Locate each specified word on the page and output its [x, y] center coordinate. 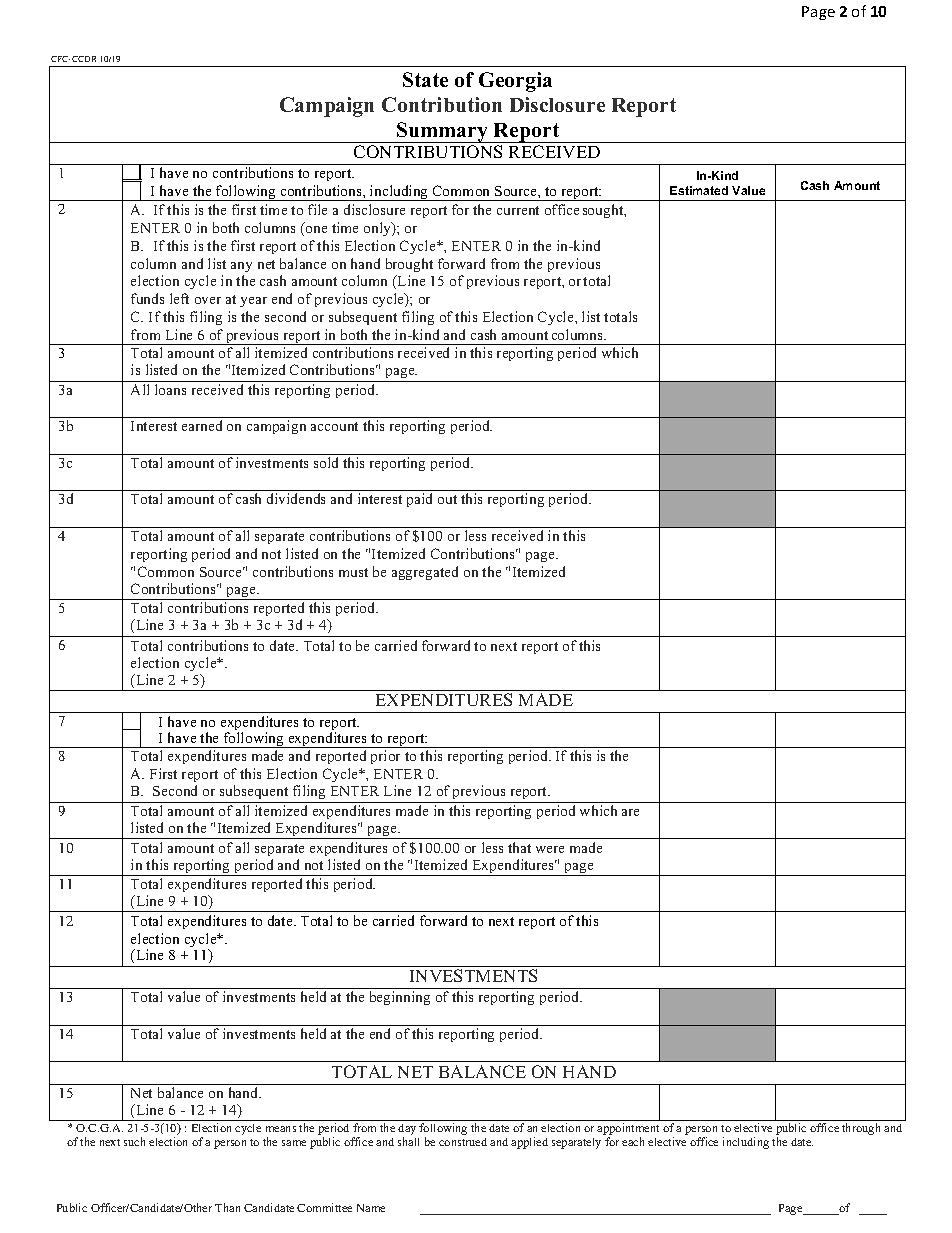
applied [529, 1143]
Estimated [699, 190]
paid [419, 500]
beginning [400, 998]
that [519, 847]
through [861, 1129]
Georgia [515, 82]
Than [227, 1207]
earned [202, 425]
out [447, 499]
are [630, 812]
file [317, 209]
